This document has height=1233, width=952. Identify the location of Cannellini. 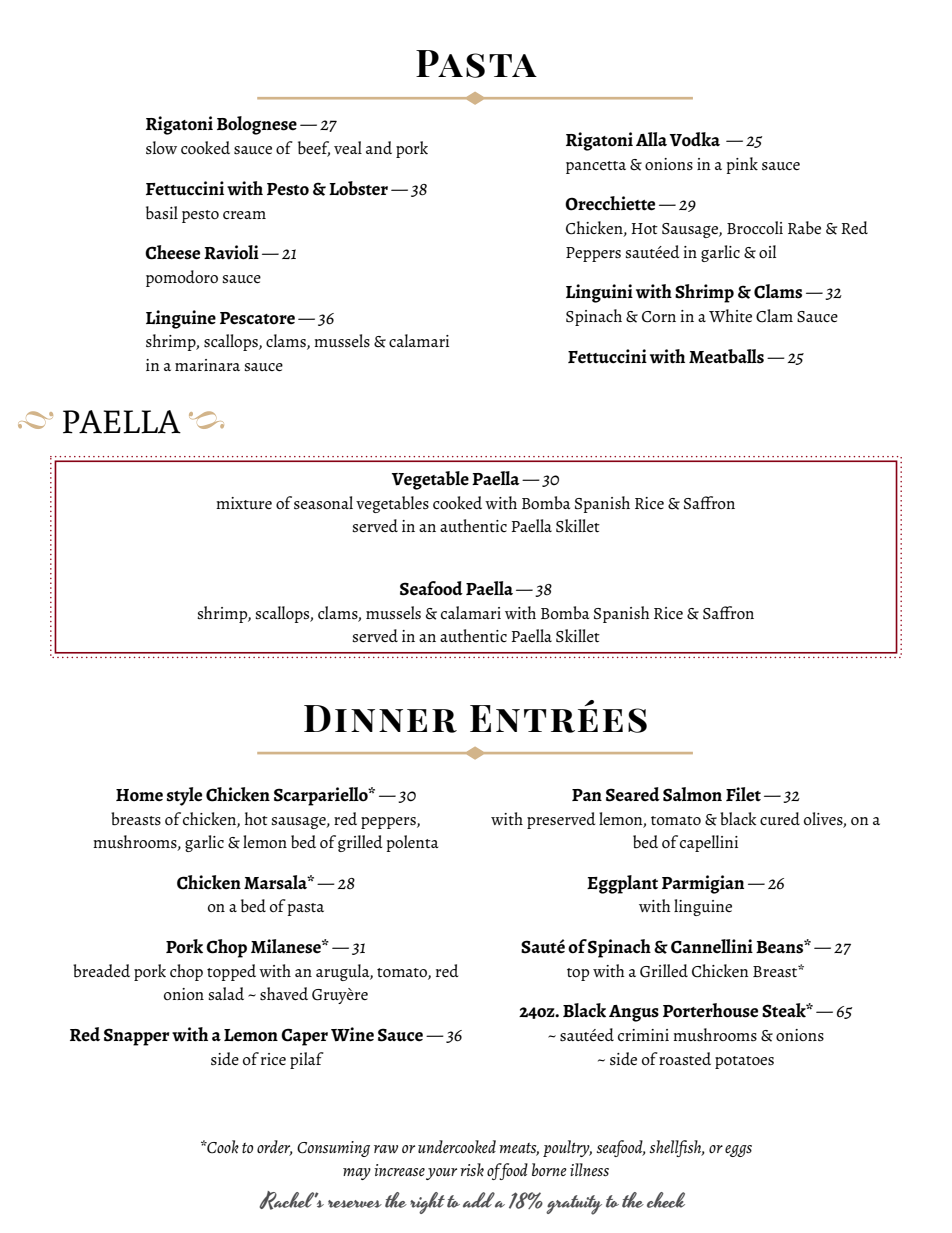
(712, 946).
